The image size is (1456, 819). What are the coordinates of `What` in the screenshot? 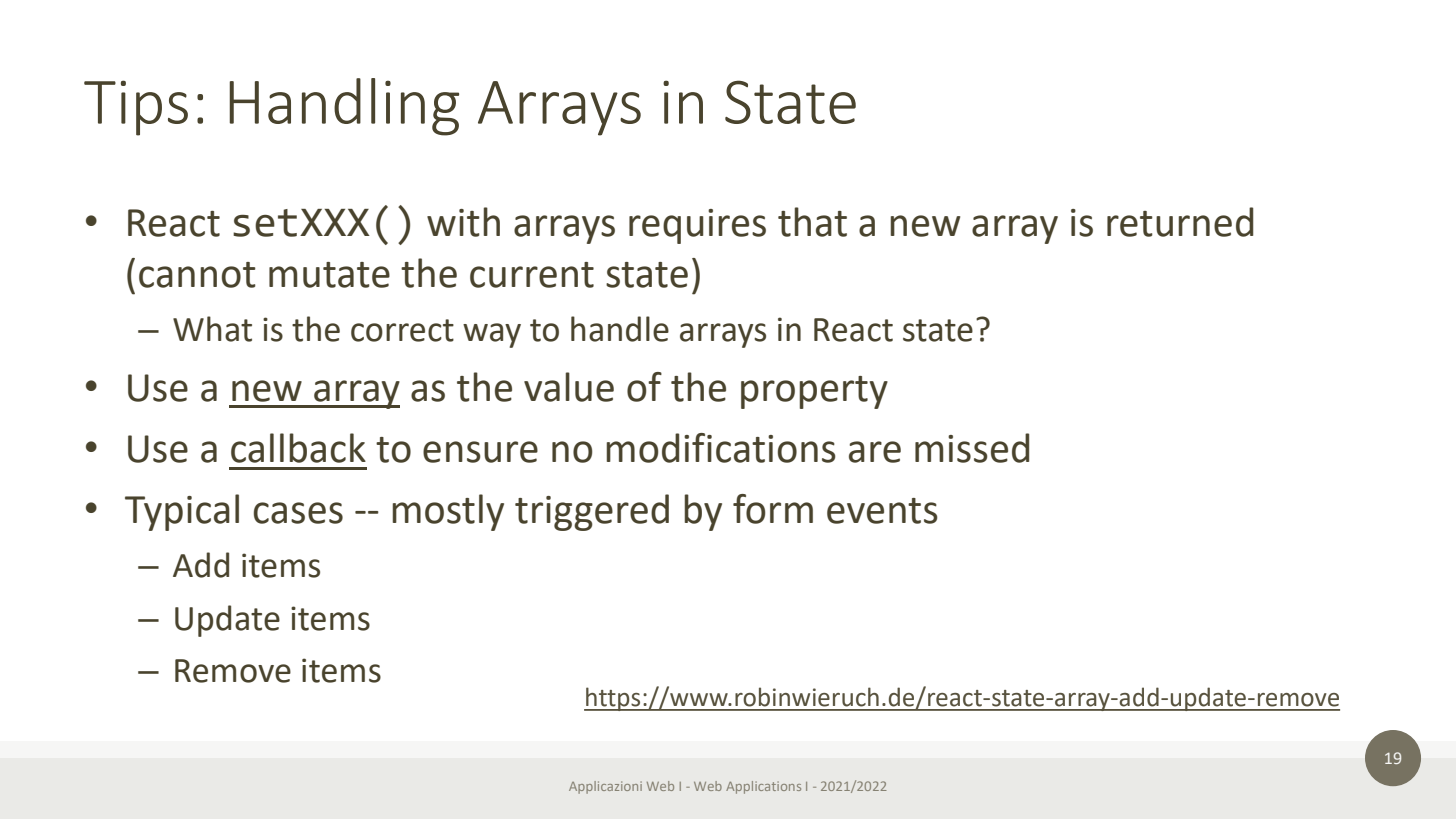 It's located at (212, 329).
